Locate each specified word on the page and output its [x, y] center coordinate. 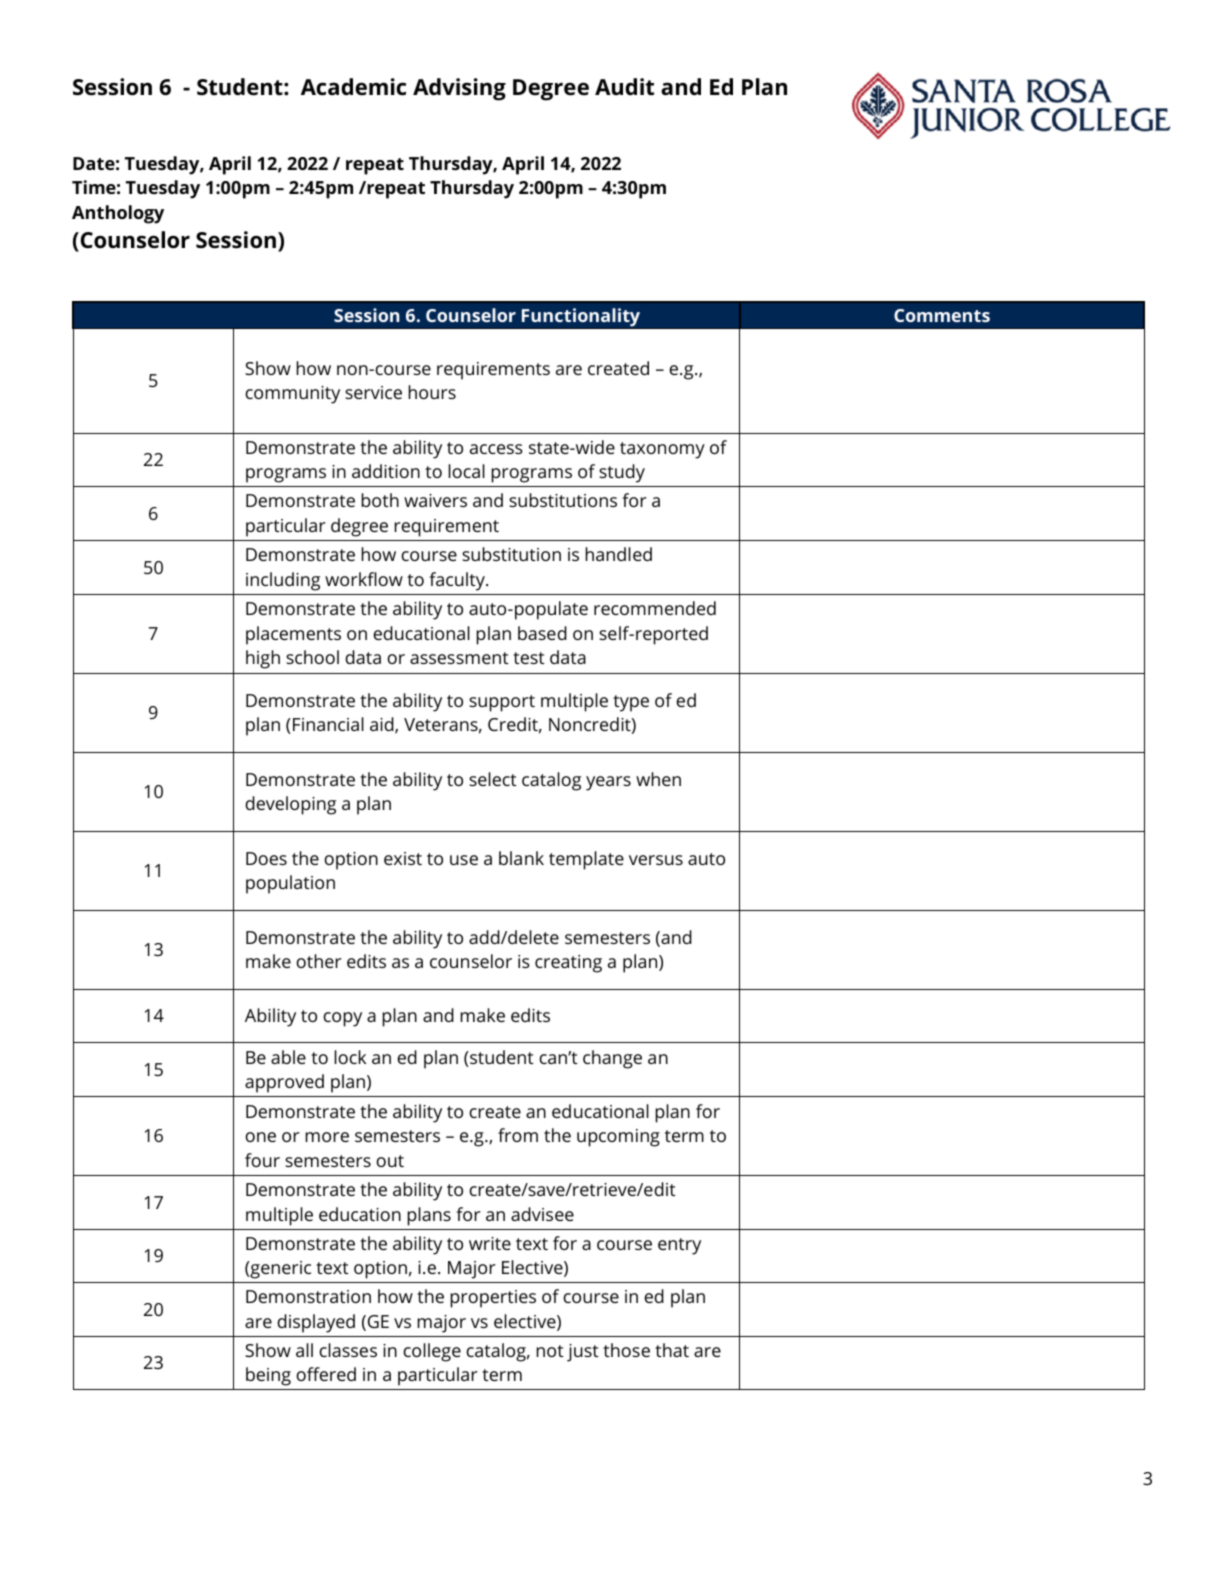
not [550, 1351]
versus [656, 860]
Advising [459, 89]
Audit [624, 86]
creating [568, 964]
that [672, 1350]
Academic [353, 87]
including [283, 581]
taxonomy [662, 450]
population [290, 884]
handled [618, 554]
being [268, 1376]
